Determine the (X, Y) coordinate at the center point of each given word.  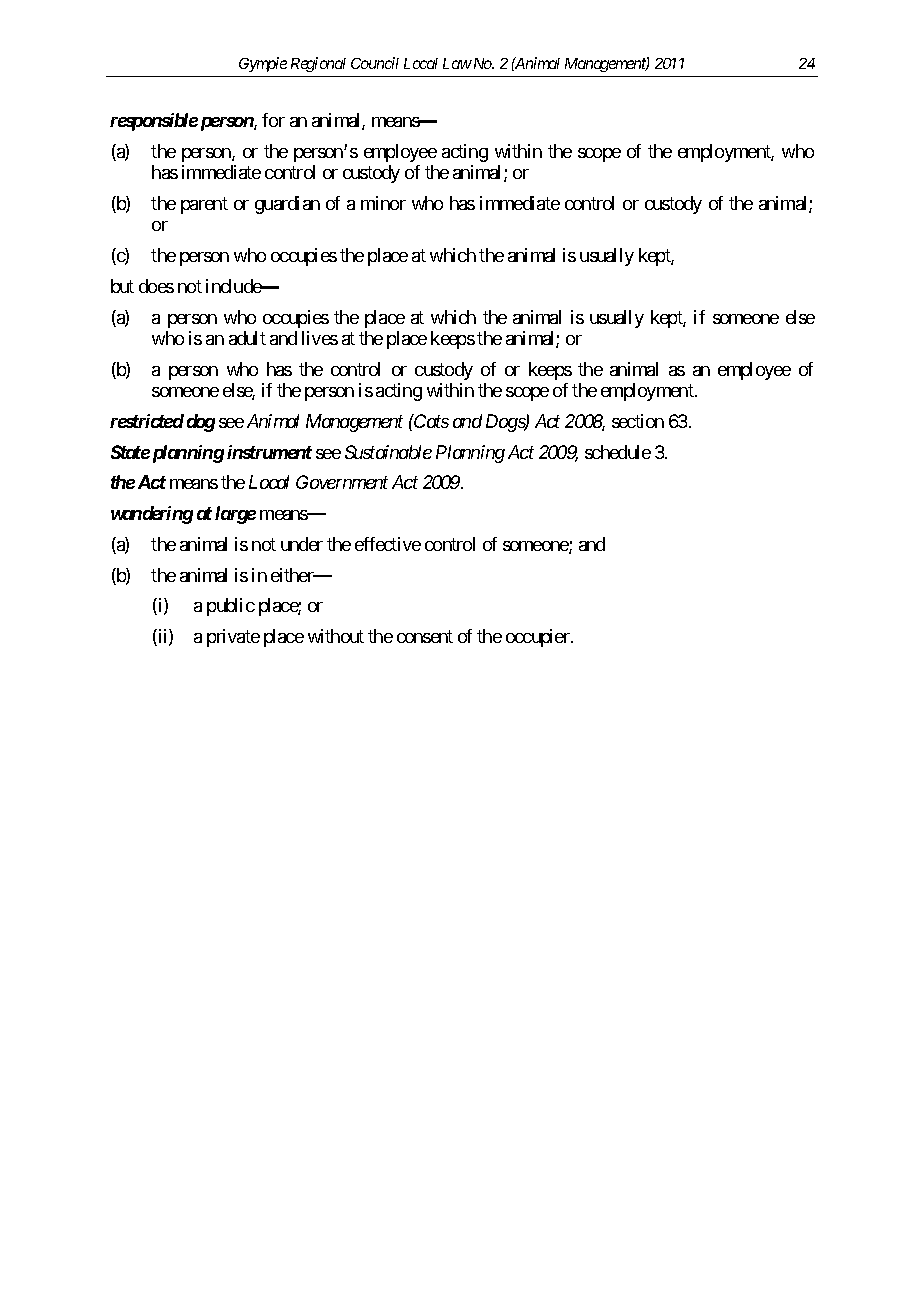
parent (204, 205)
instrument (269, 452)
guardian (287, 205)
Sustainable (388, 452)
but (122, 286)
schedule (618, 452)
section (638, 421)
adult (247, 338)
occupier (539, 638)
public (231, 607)
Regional (318, 64)
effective (388, 544)
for (273, 120)
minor (383, 203)
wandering (152, 515)
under (302, 544)
